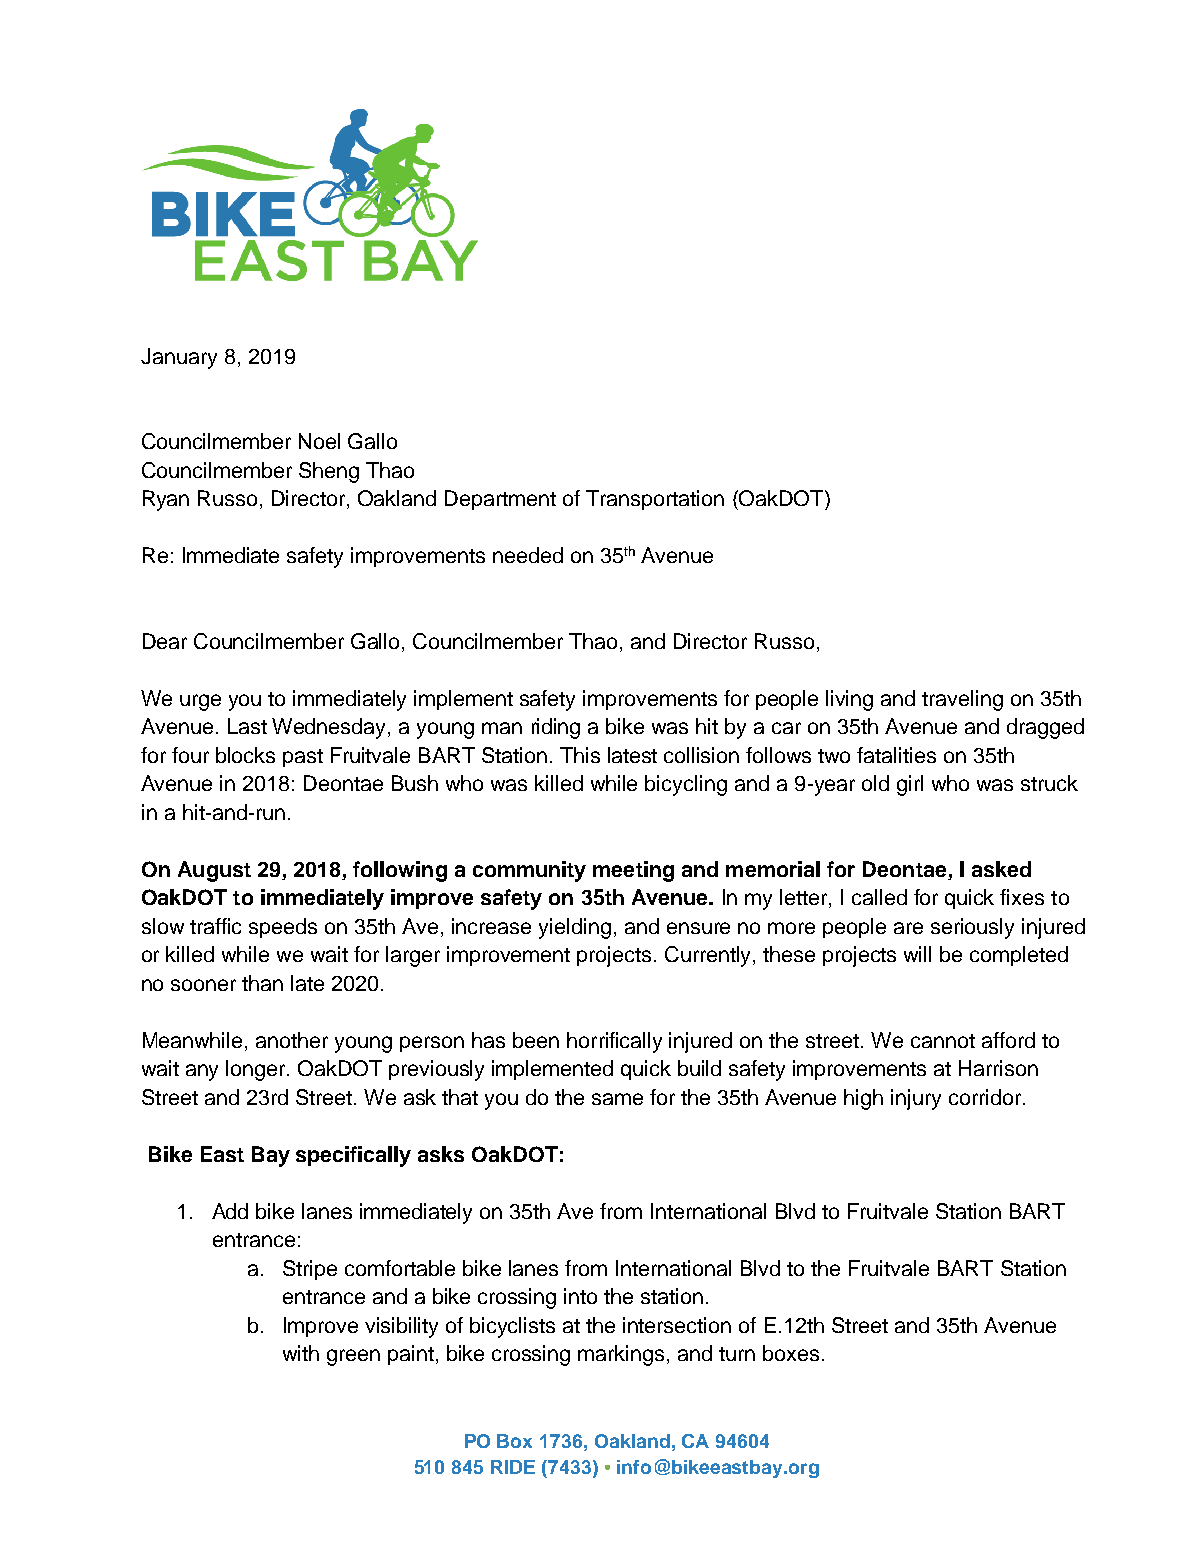  I want to click on girl, so click(910, 785).
